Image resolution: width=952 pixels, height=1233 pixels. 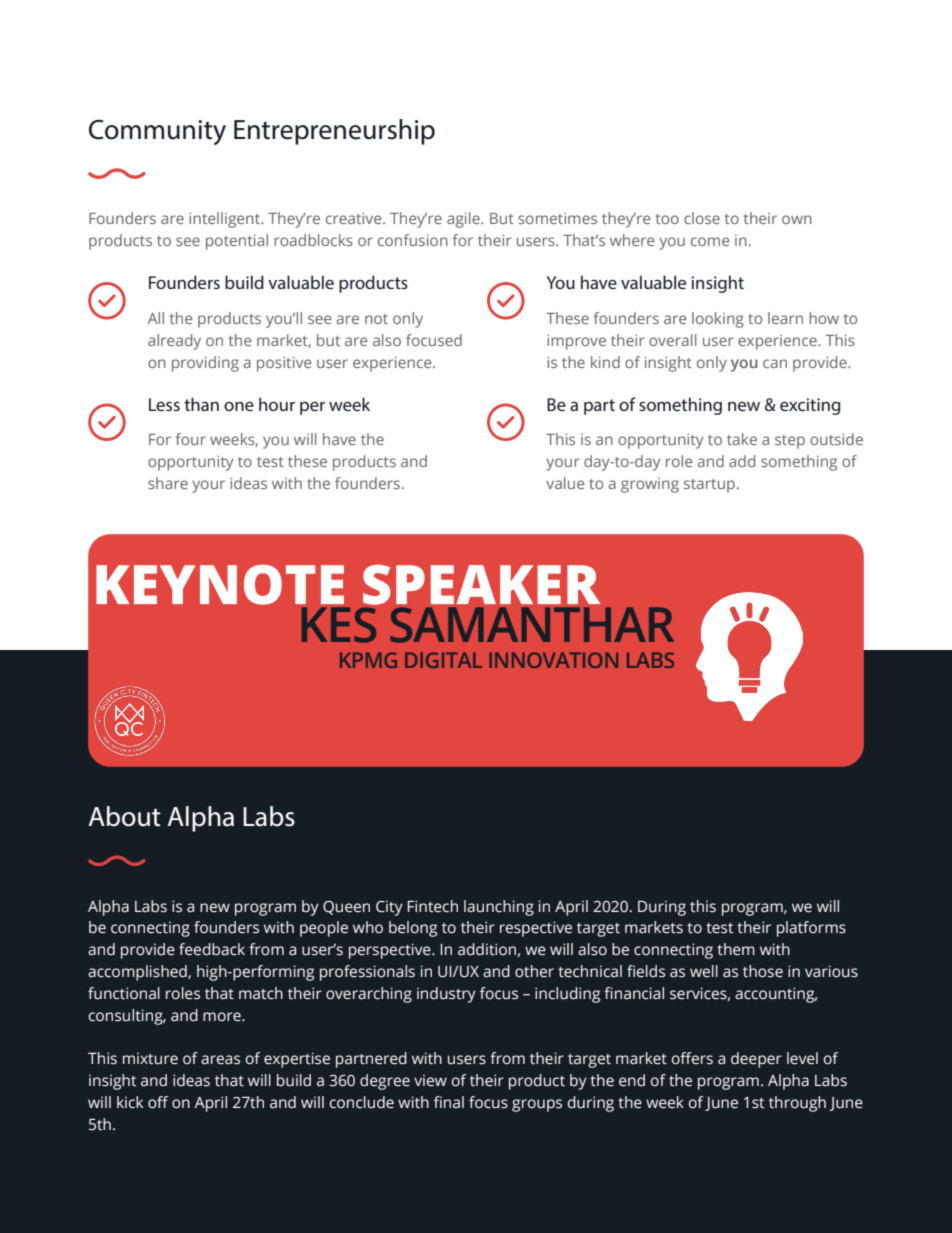 What do you see at coordinates (157, 132) in the screenshot?
I see `Community` at bounding box center [157, 132].
